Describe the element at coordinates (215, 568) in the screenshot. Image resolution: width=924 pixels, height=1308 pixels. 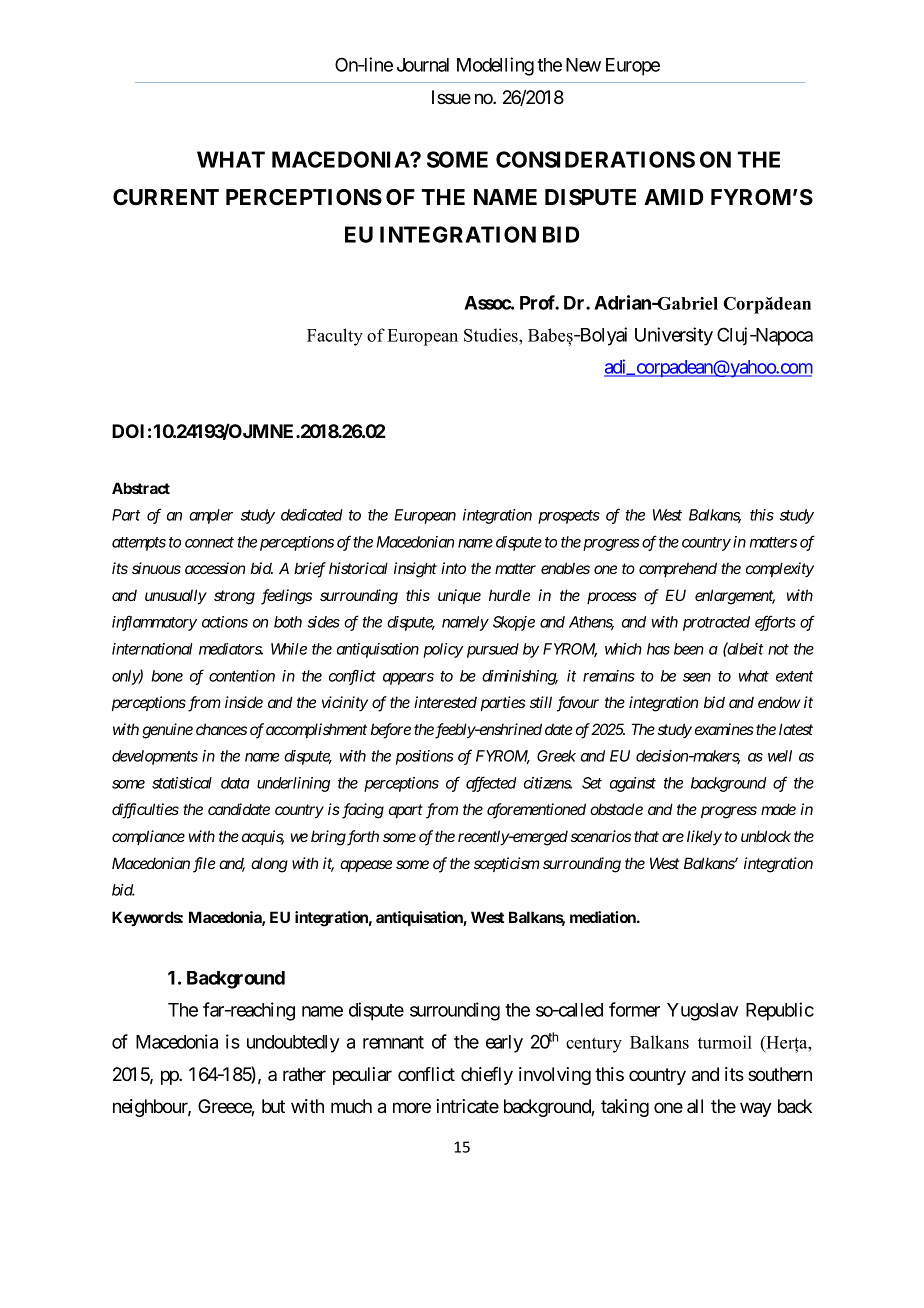
I see `accession` at that location.
